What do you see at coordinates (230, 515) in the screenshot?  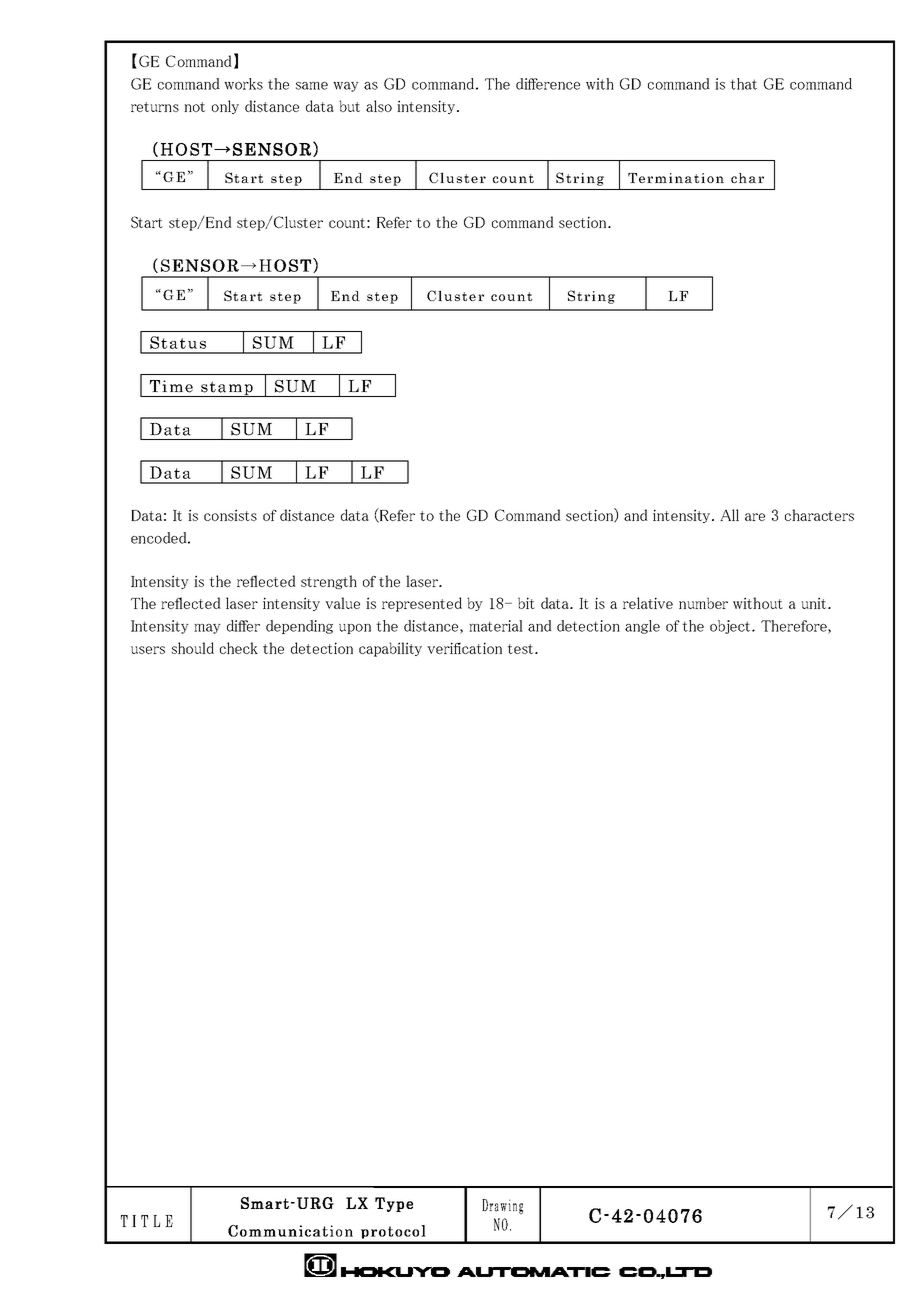 I see `consists` at bounding box center [230, 515].
